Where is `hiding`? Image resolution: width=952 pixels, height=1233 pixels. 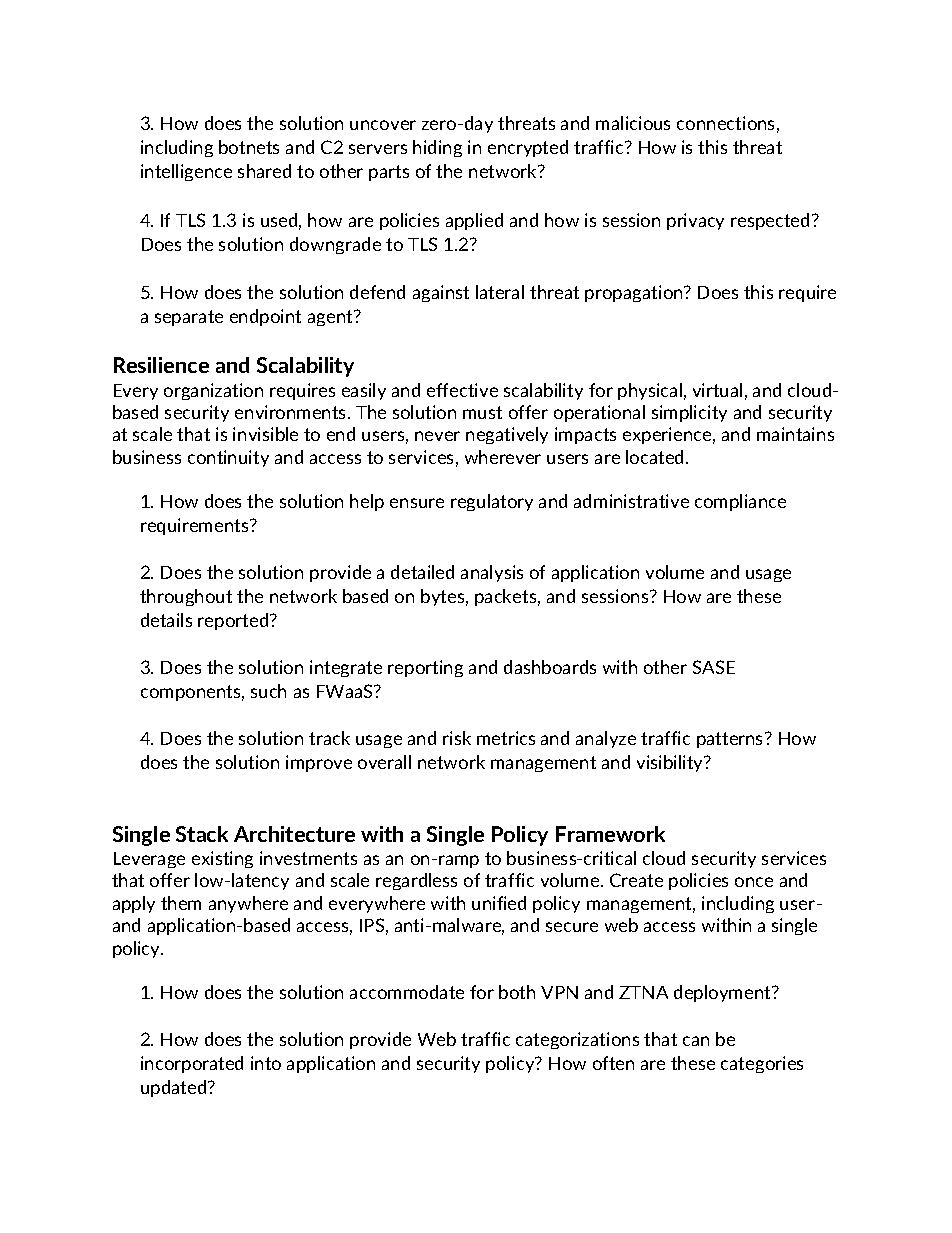 hiding is located at coordinates (437, 148).
